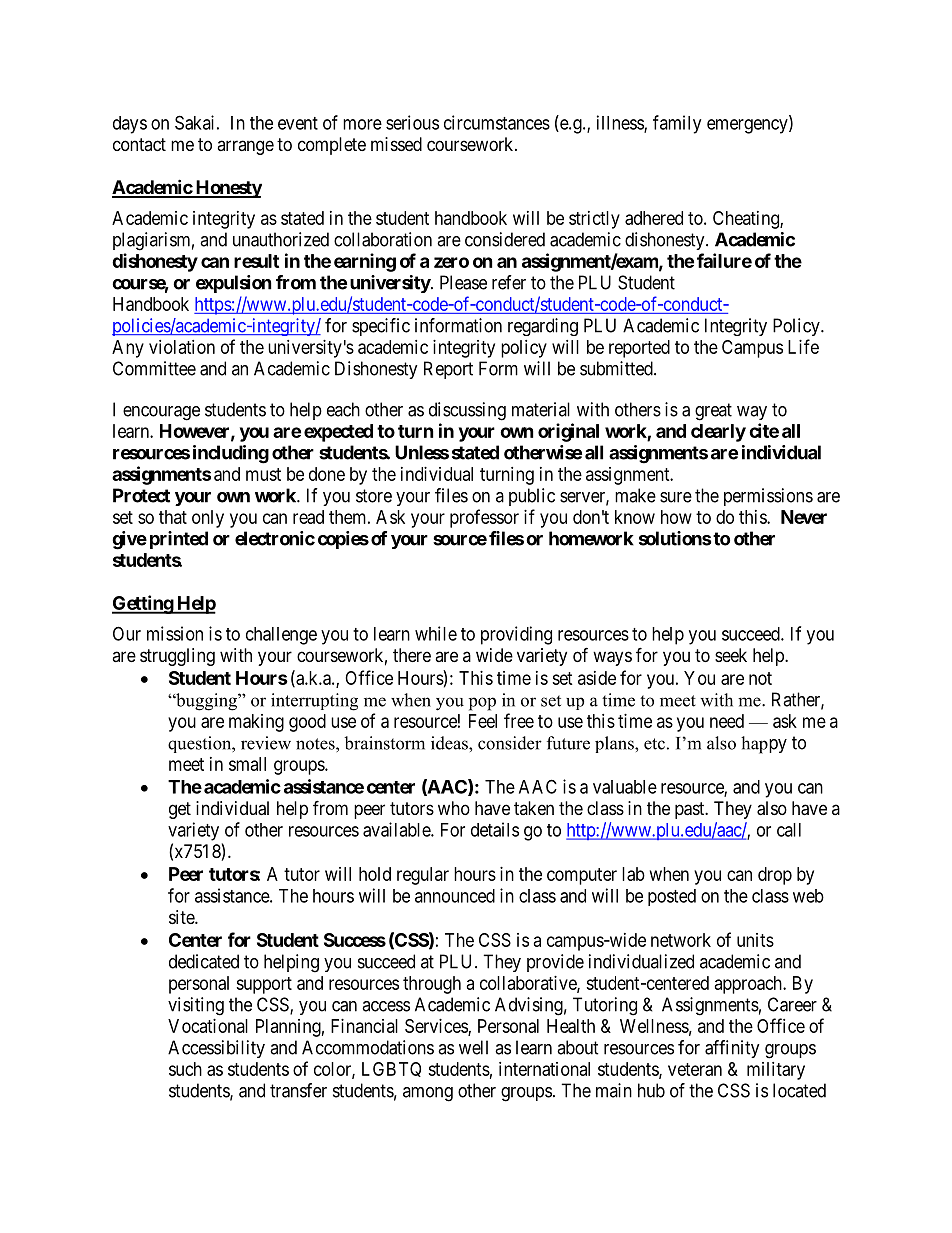 This document has height=1233, width=952. Describe the element at coordinates (731, 655) in the document. I see `seek` at that location.
